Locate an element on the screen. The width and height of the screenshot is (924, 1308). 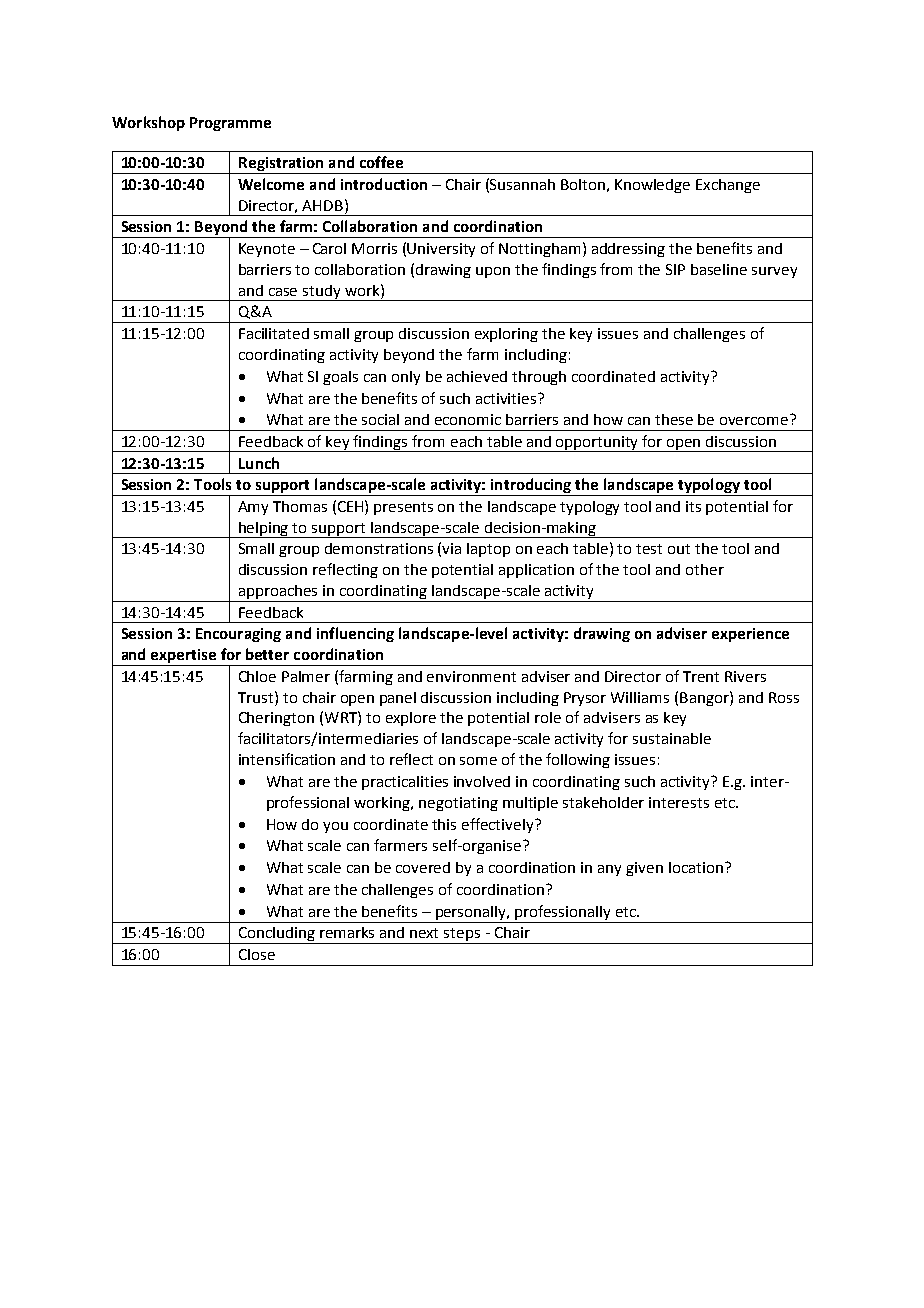
exploring is located at coordinates (506, 335).
